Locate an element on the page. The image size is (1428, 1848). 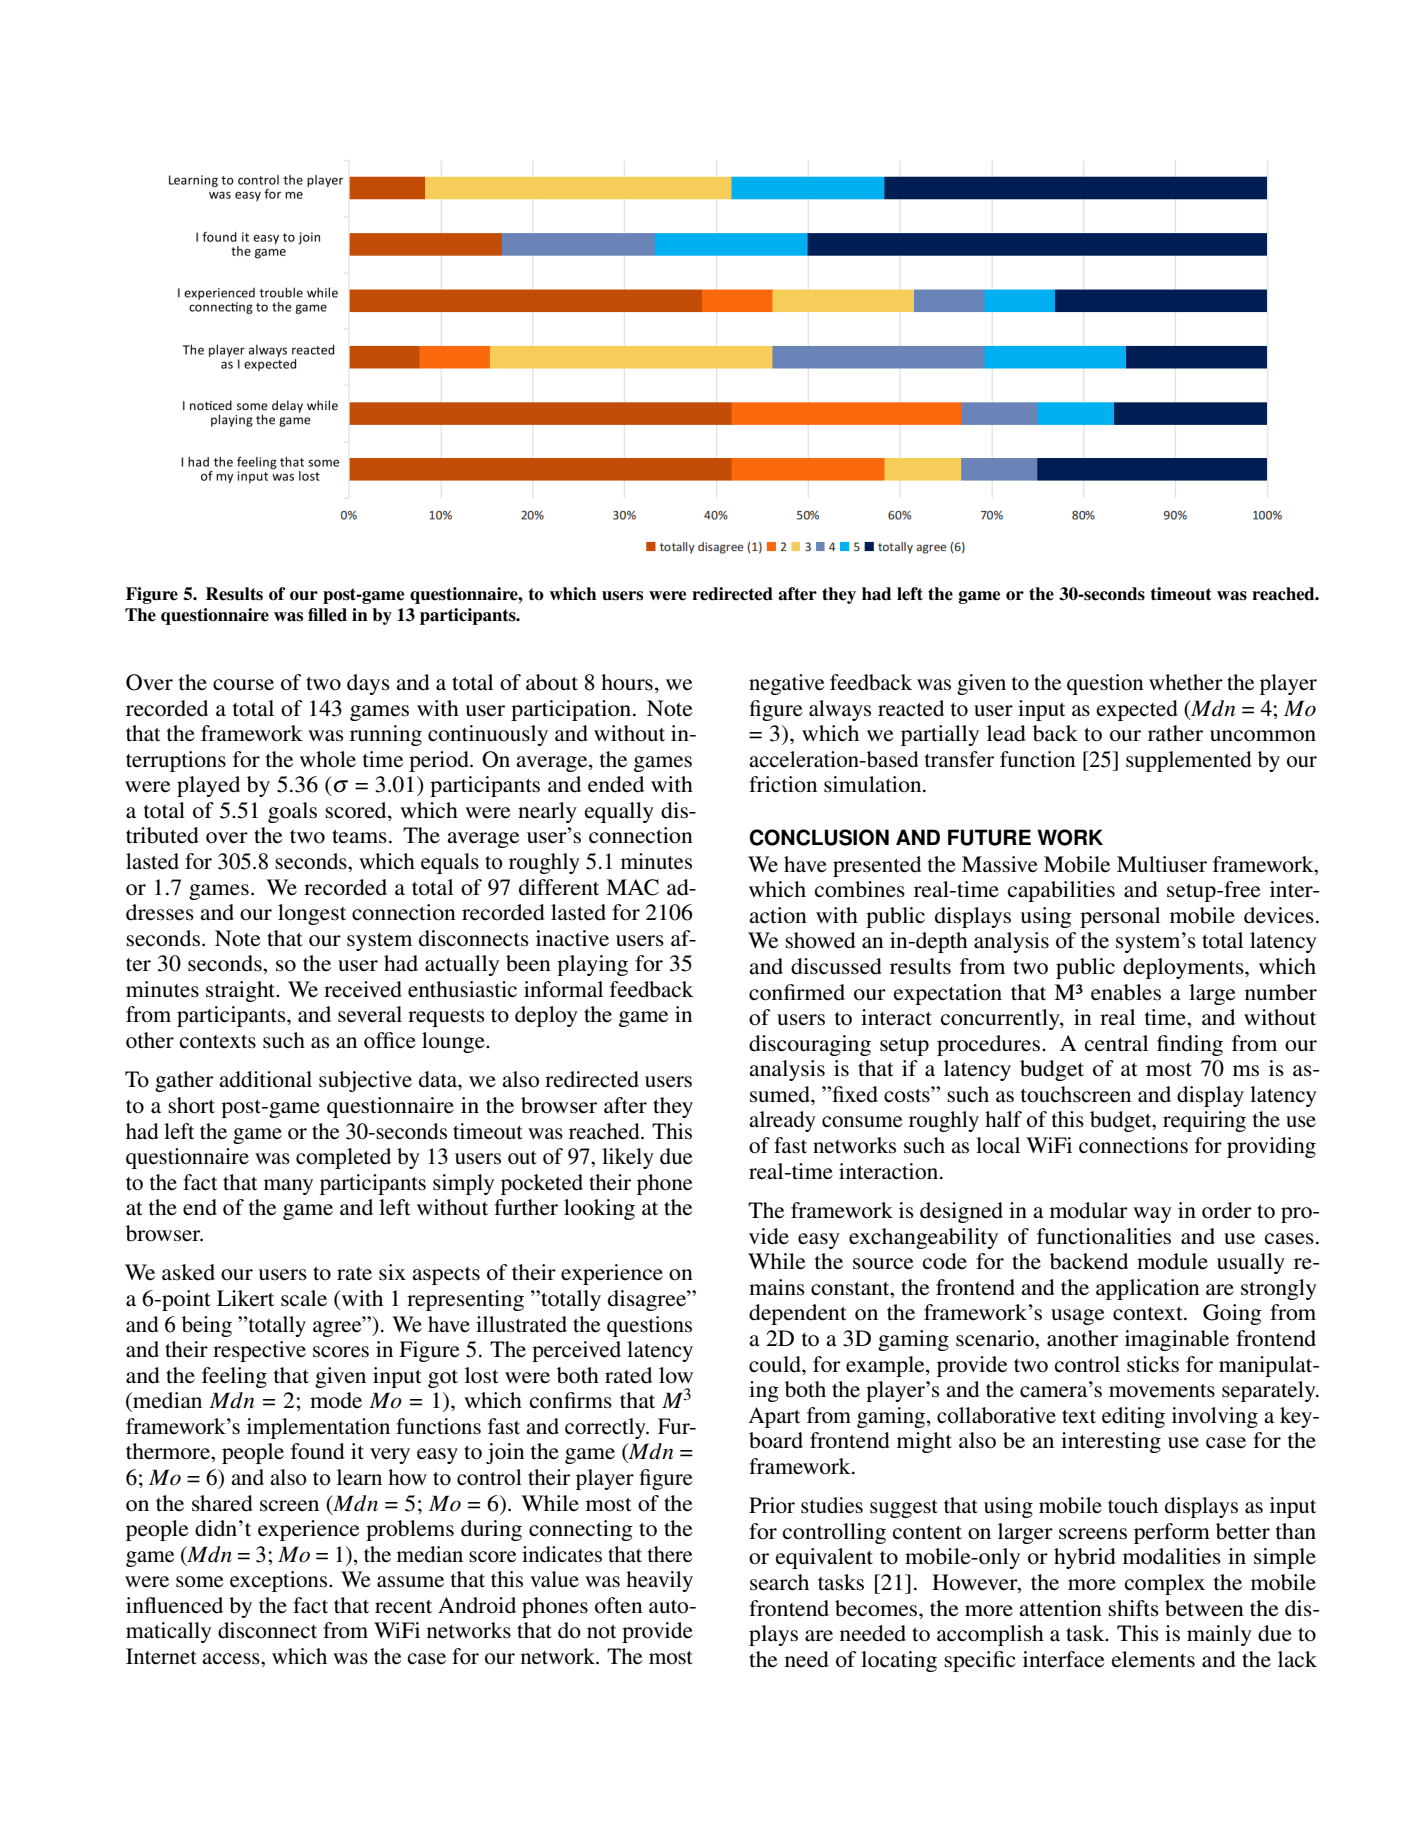
personal is located at coordinates (1120, 917).
